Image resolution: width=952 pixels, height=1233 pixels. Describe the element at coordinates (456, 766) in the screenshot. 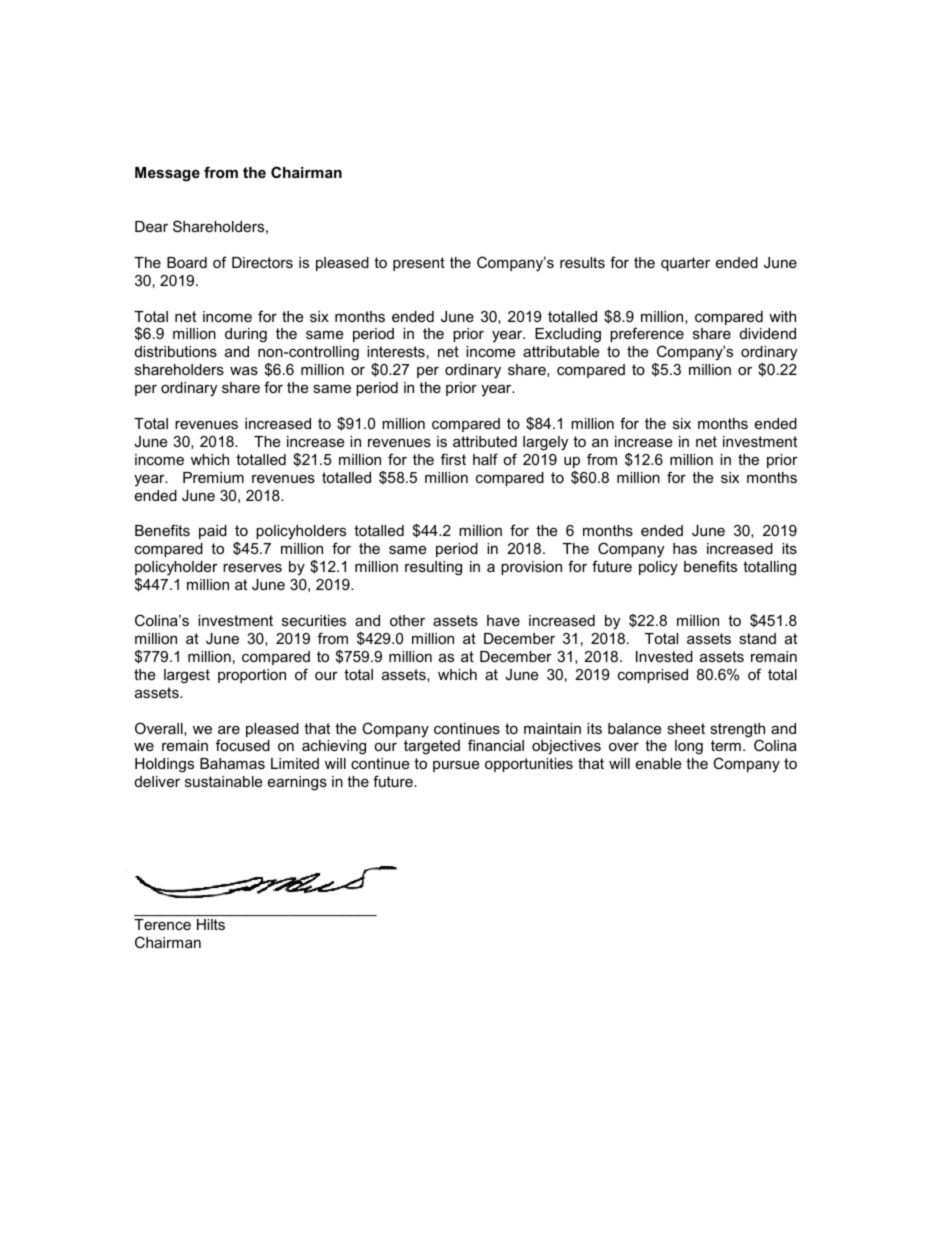

I see `pursue` at that location.
